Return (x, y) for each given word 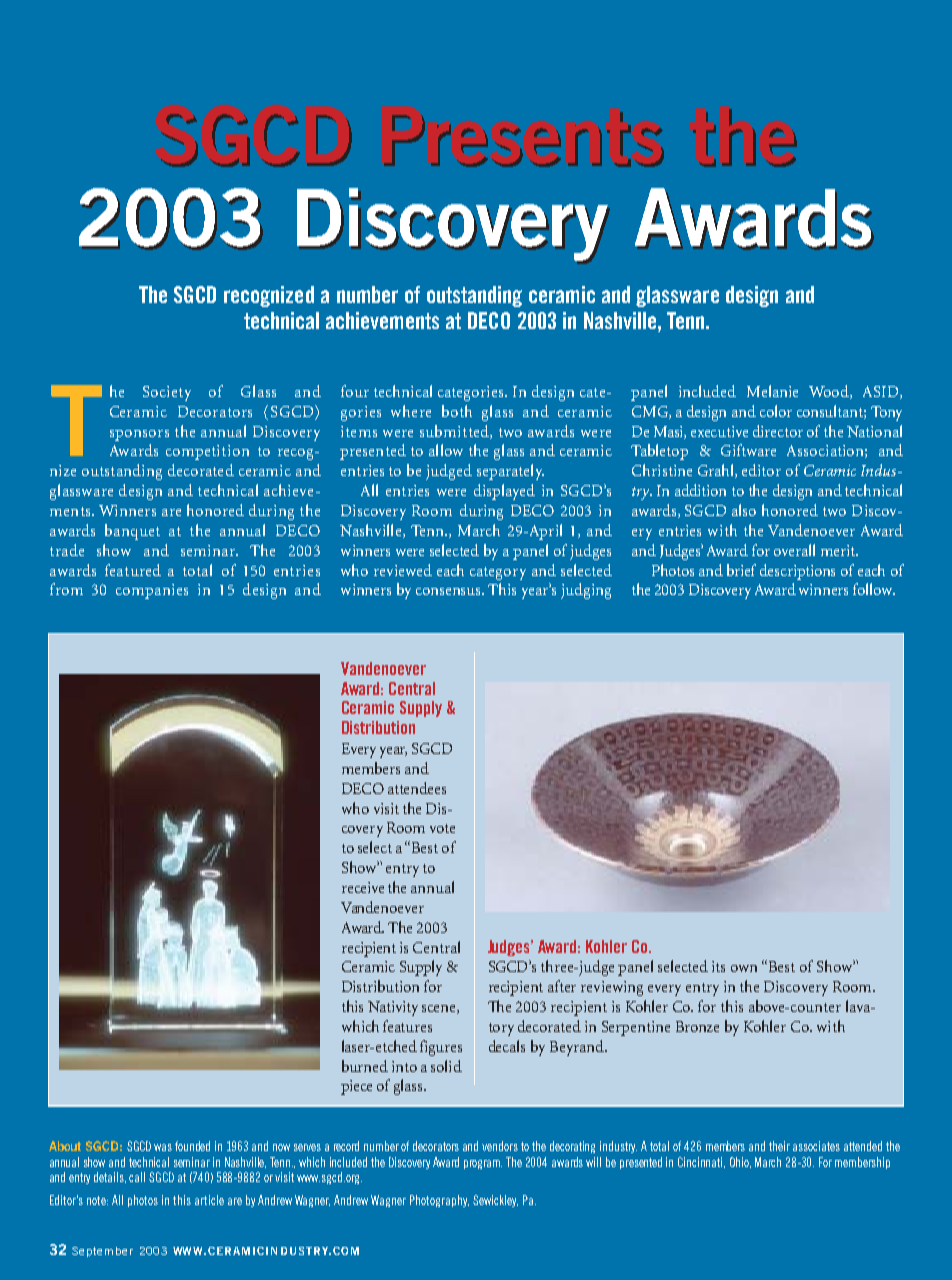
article (209, 1200)
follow (874, 589)
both (457, 411)
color (776, 411)
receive (363, 887)
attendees (417, 788)
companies (152, 591)
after (562, 986)
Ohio (740, 1162)
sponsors (139, 435)
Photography (439, 1201)
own (744, 968)
